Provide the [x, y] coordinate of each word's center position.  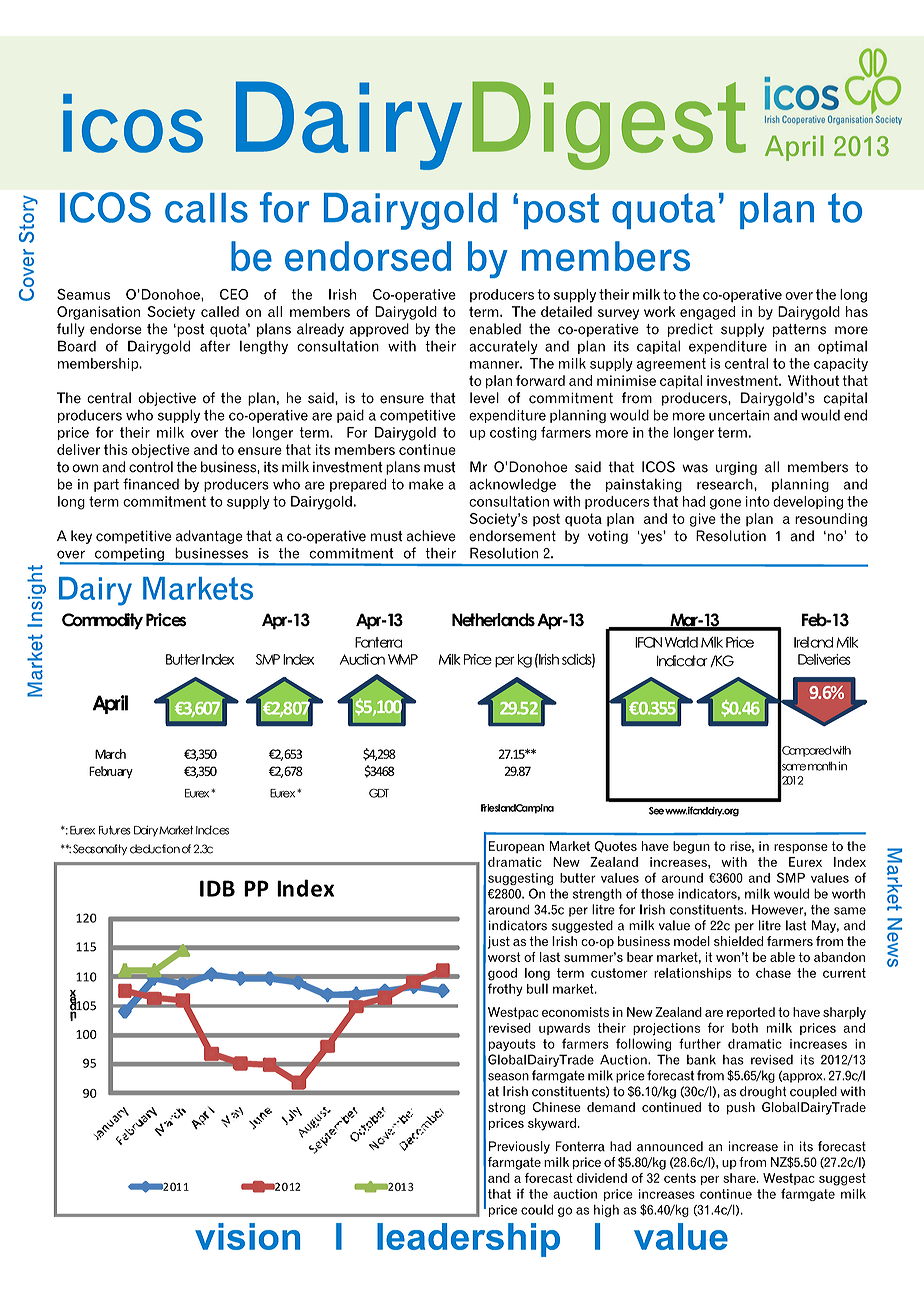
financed [151, 484]
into [758, 501]
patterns [799, 330]
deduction [155, 849]
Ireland [813, 642]
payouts [512, 1045]
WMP [403, 659]
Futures [115, 830]
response [801, 849]
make [426, 484]
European [516, 847]
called [220, 311]
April [110, 704]
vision [247, 1236]
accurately [503, 347]
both [745, 1028]
